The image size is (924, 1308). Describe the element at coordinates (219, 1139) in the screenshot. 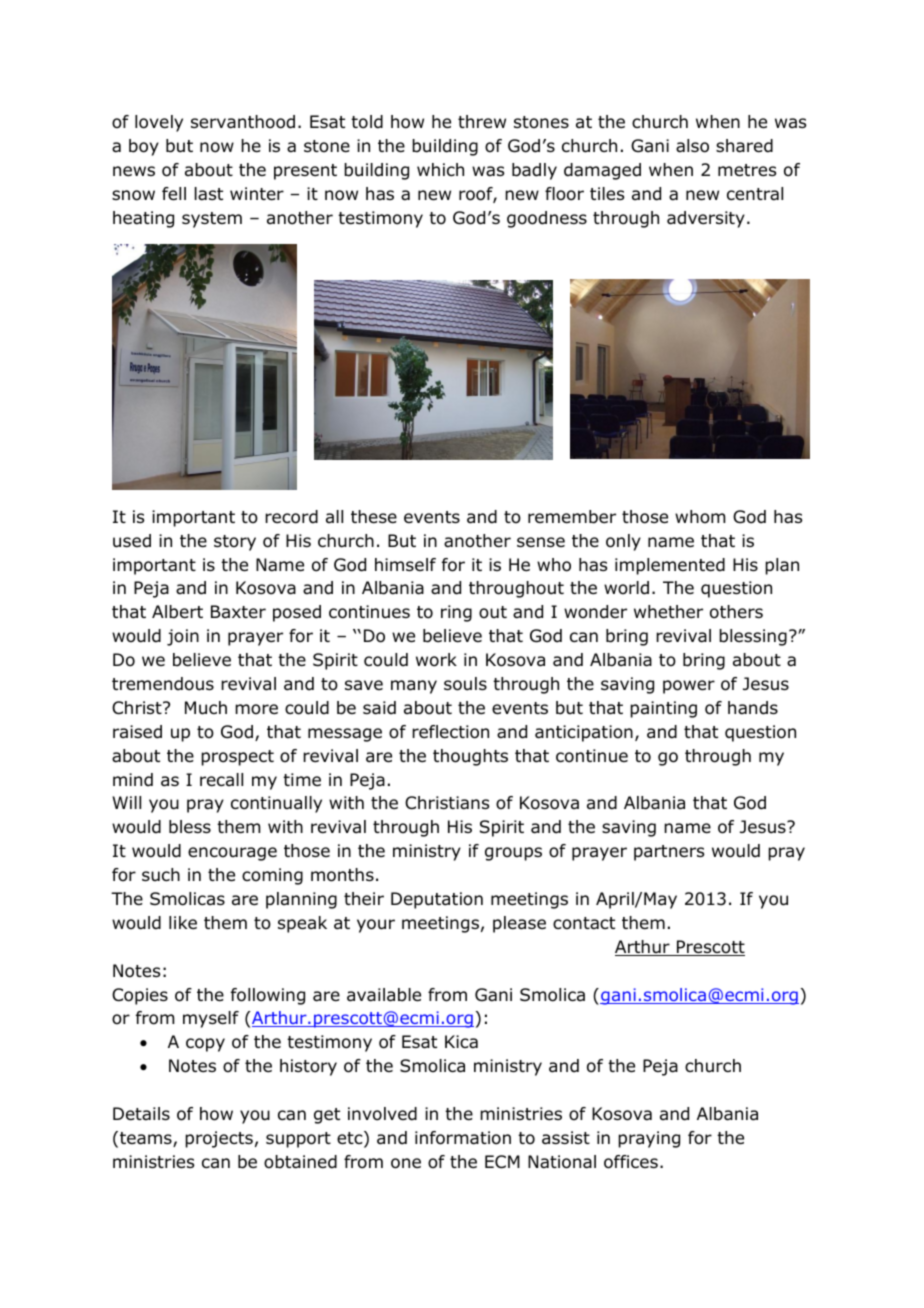

I see `projects` at that location.
